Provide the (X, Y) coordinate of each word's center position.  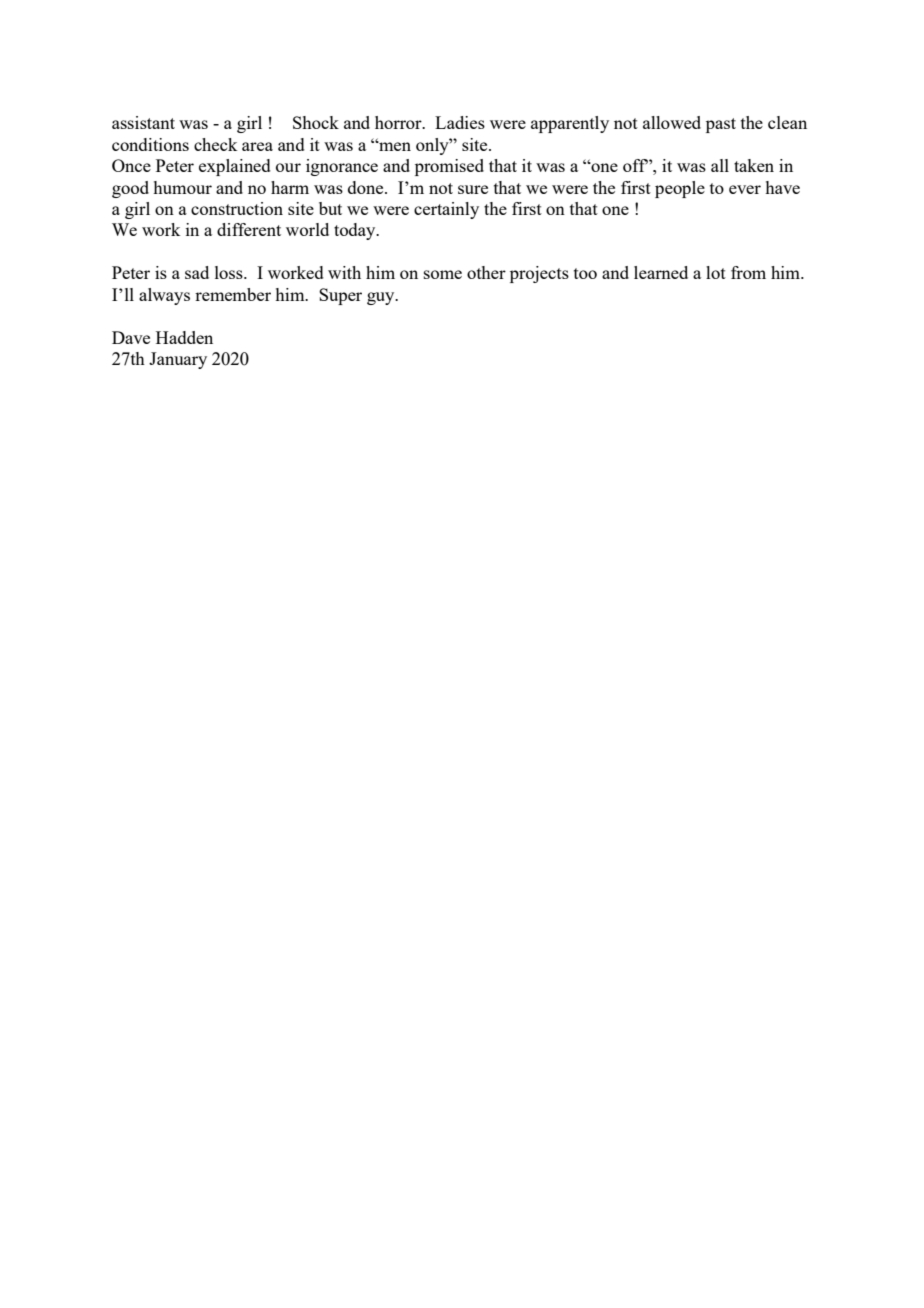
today (356, 231)
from (748, 272)
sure (473, 189)
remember (233, 294)
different (249, 229)
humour (182, 187)
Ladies (460, 122)
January (178, 360)
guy (382, 298)
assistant (143, 122)
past (721, 125)
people (680, 189)
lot (716, 272)
